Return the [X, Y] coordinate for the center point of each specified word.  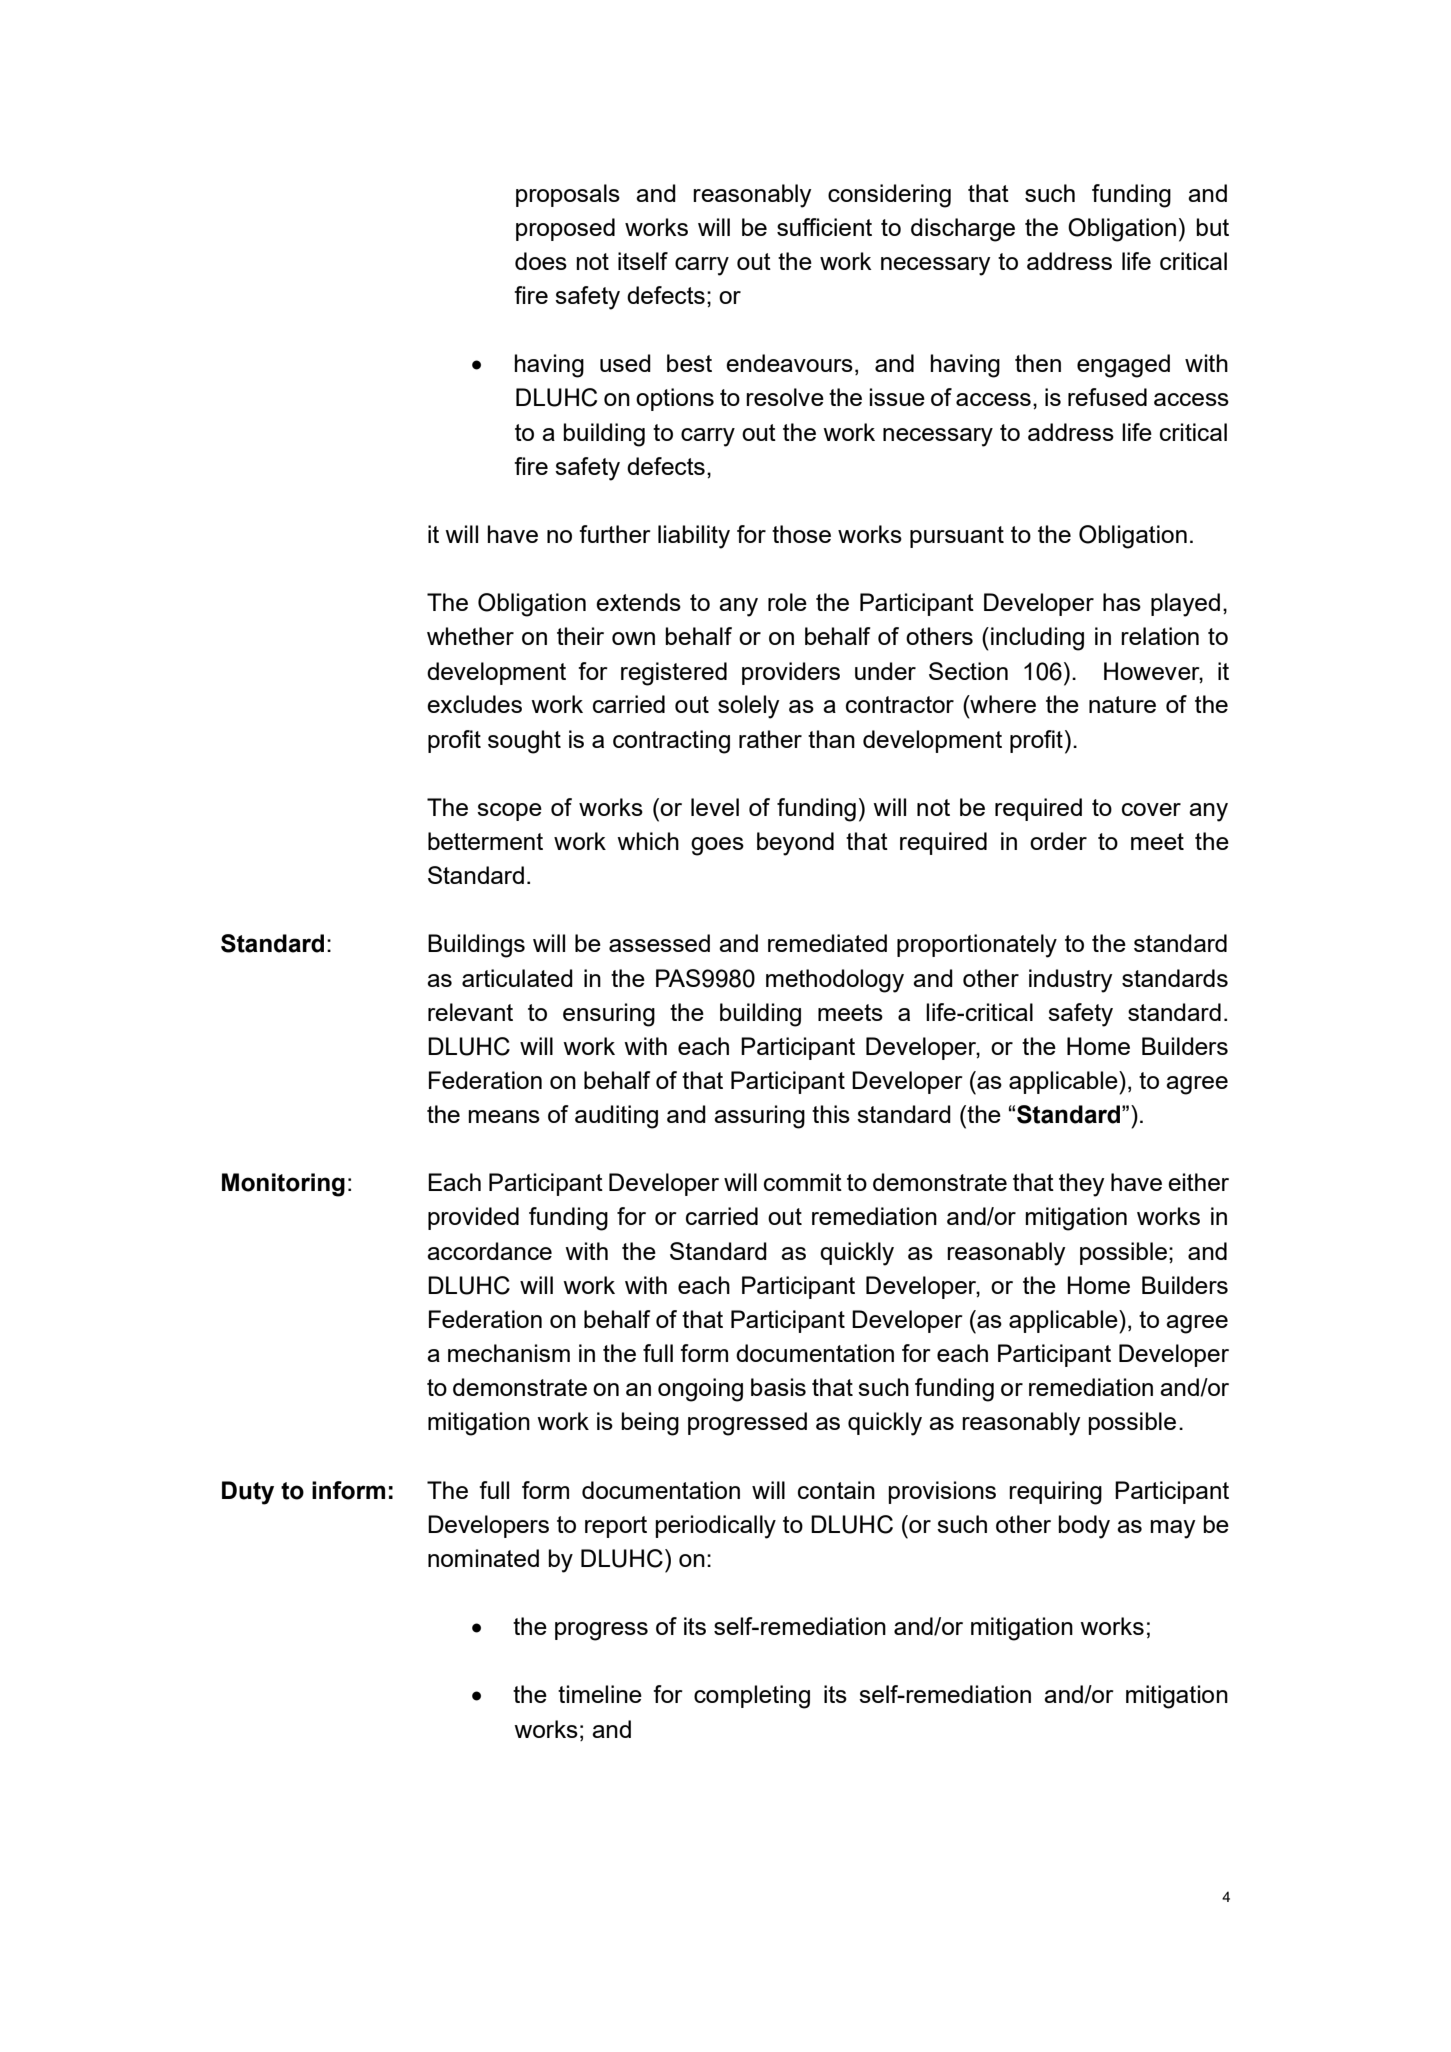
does [541, 261]
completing [752, 1697]
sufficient [824, 227]
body [1084, 1527]
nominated [483, 1558]
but [1212, 227]
